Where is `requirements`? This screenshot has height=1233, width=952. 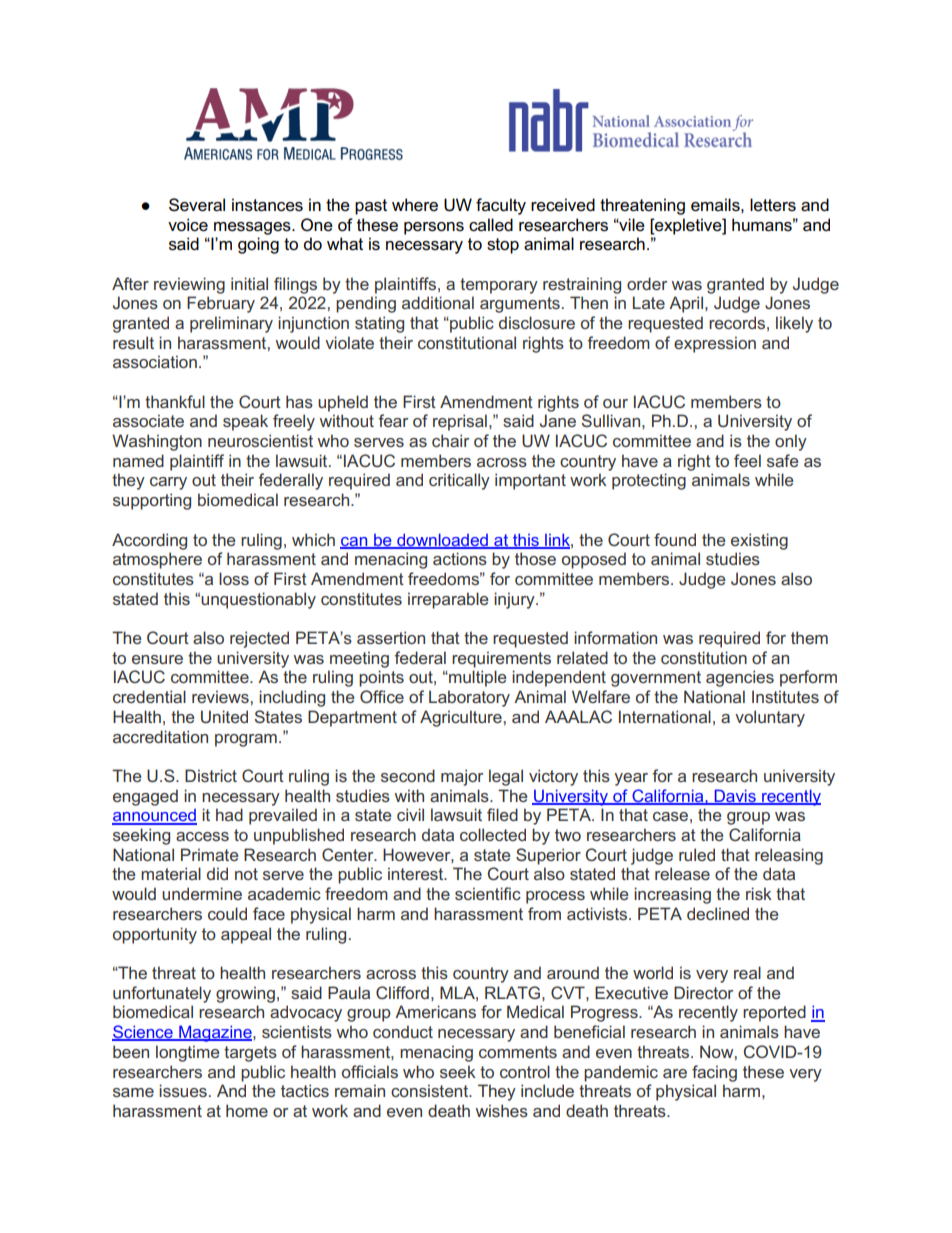
requirements is located at coordinates (501, 659).
